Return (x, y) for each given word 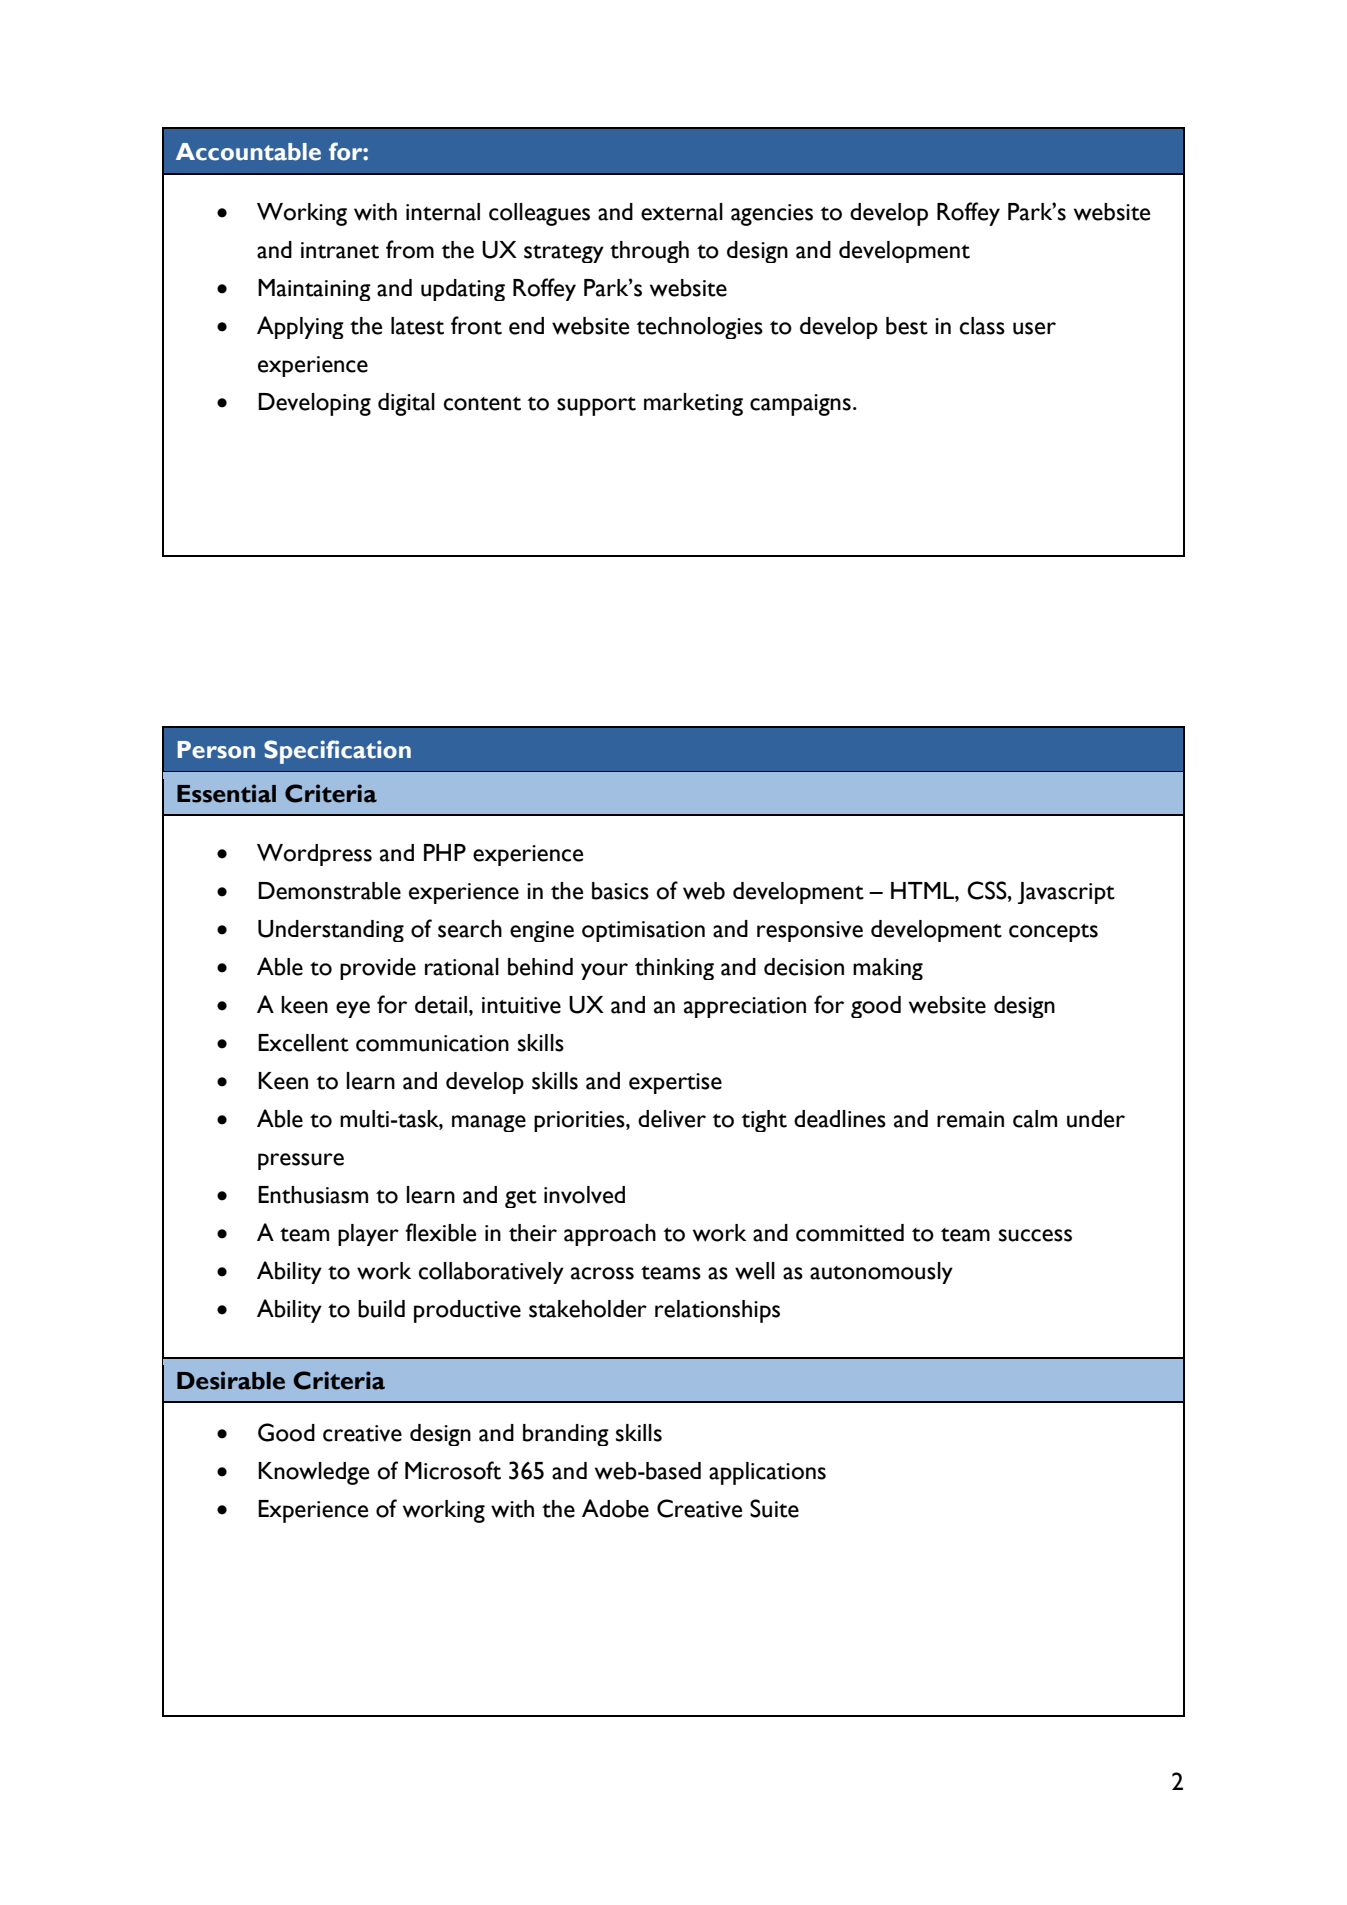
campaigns (800, 405)
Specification (337, 752)
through (649, 252)
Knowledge (313, 1473)
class (982, 326)
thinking (674, 969)
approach (610, 1235)
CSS (988, 890)
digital (406, 404)
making (888, 969)
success (1035, 1235)
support (596, 406)
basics (620, 891)
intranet (340, 250)
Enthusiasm (313, 1195)
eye (353, 1009)
